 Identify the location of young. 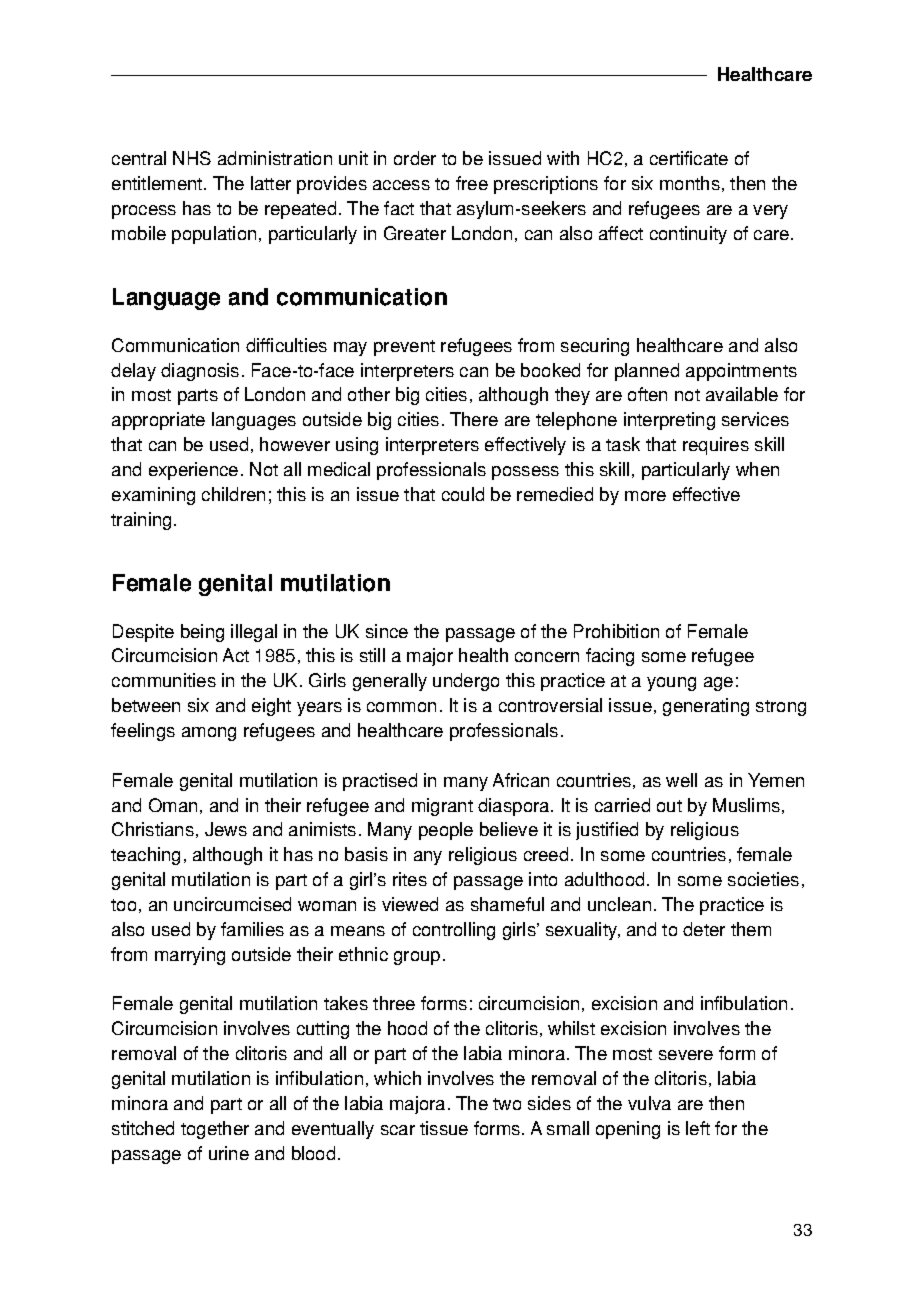
(671, 684).
